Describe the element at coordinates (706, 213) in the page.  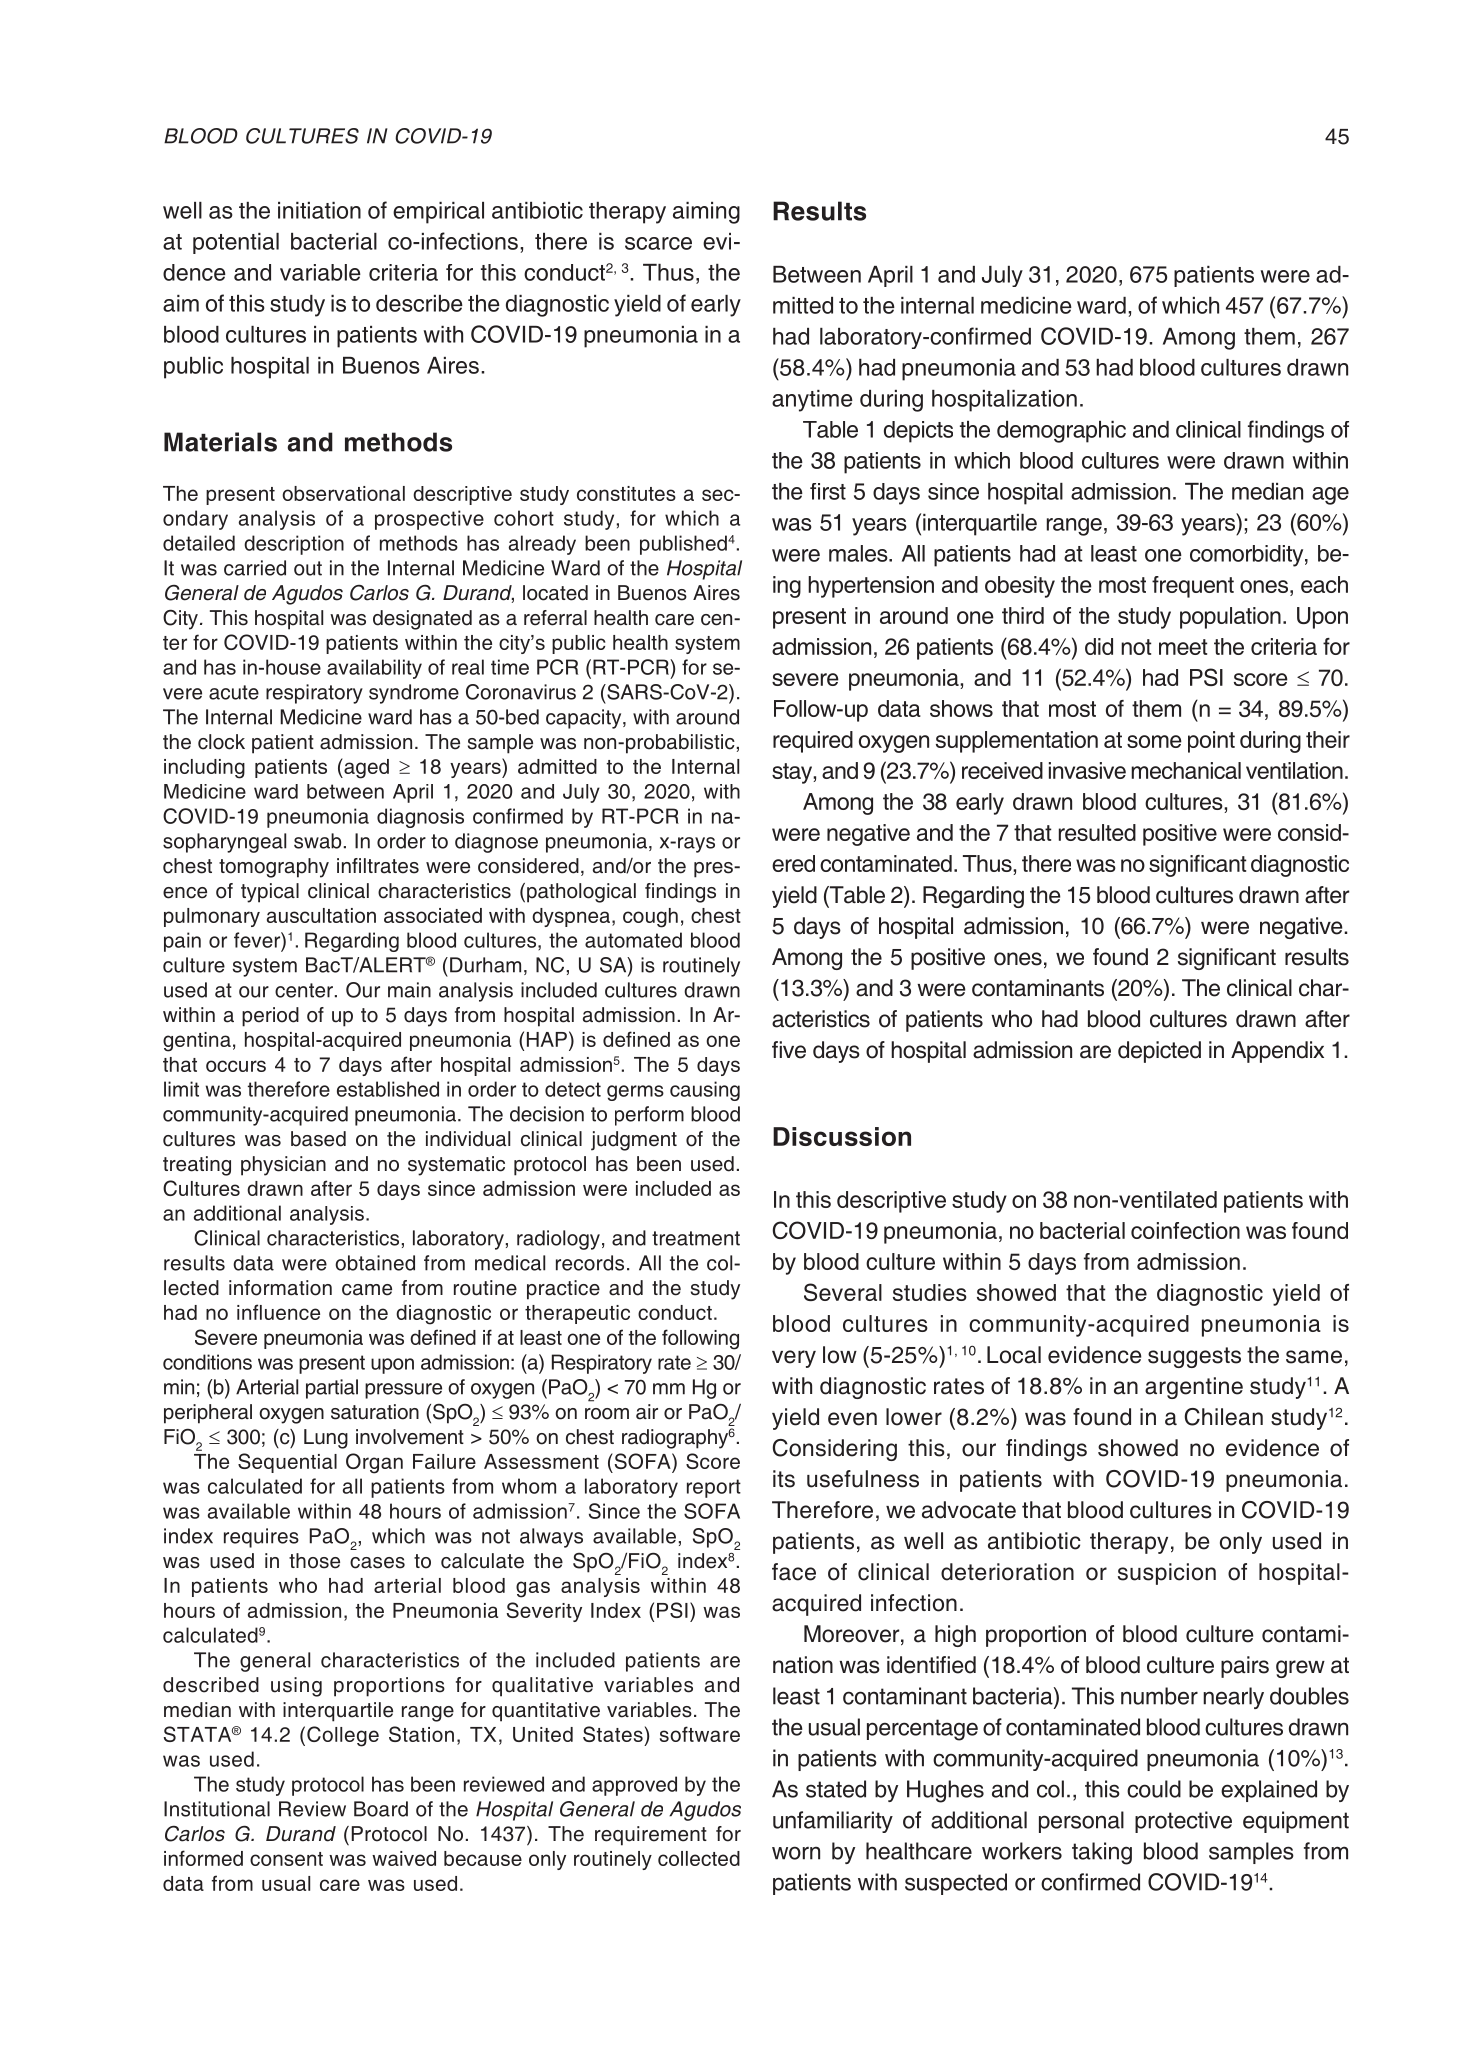
I see `aiming` at that location.
